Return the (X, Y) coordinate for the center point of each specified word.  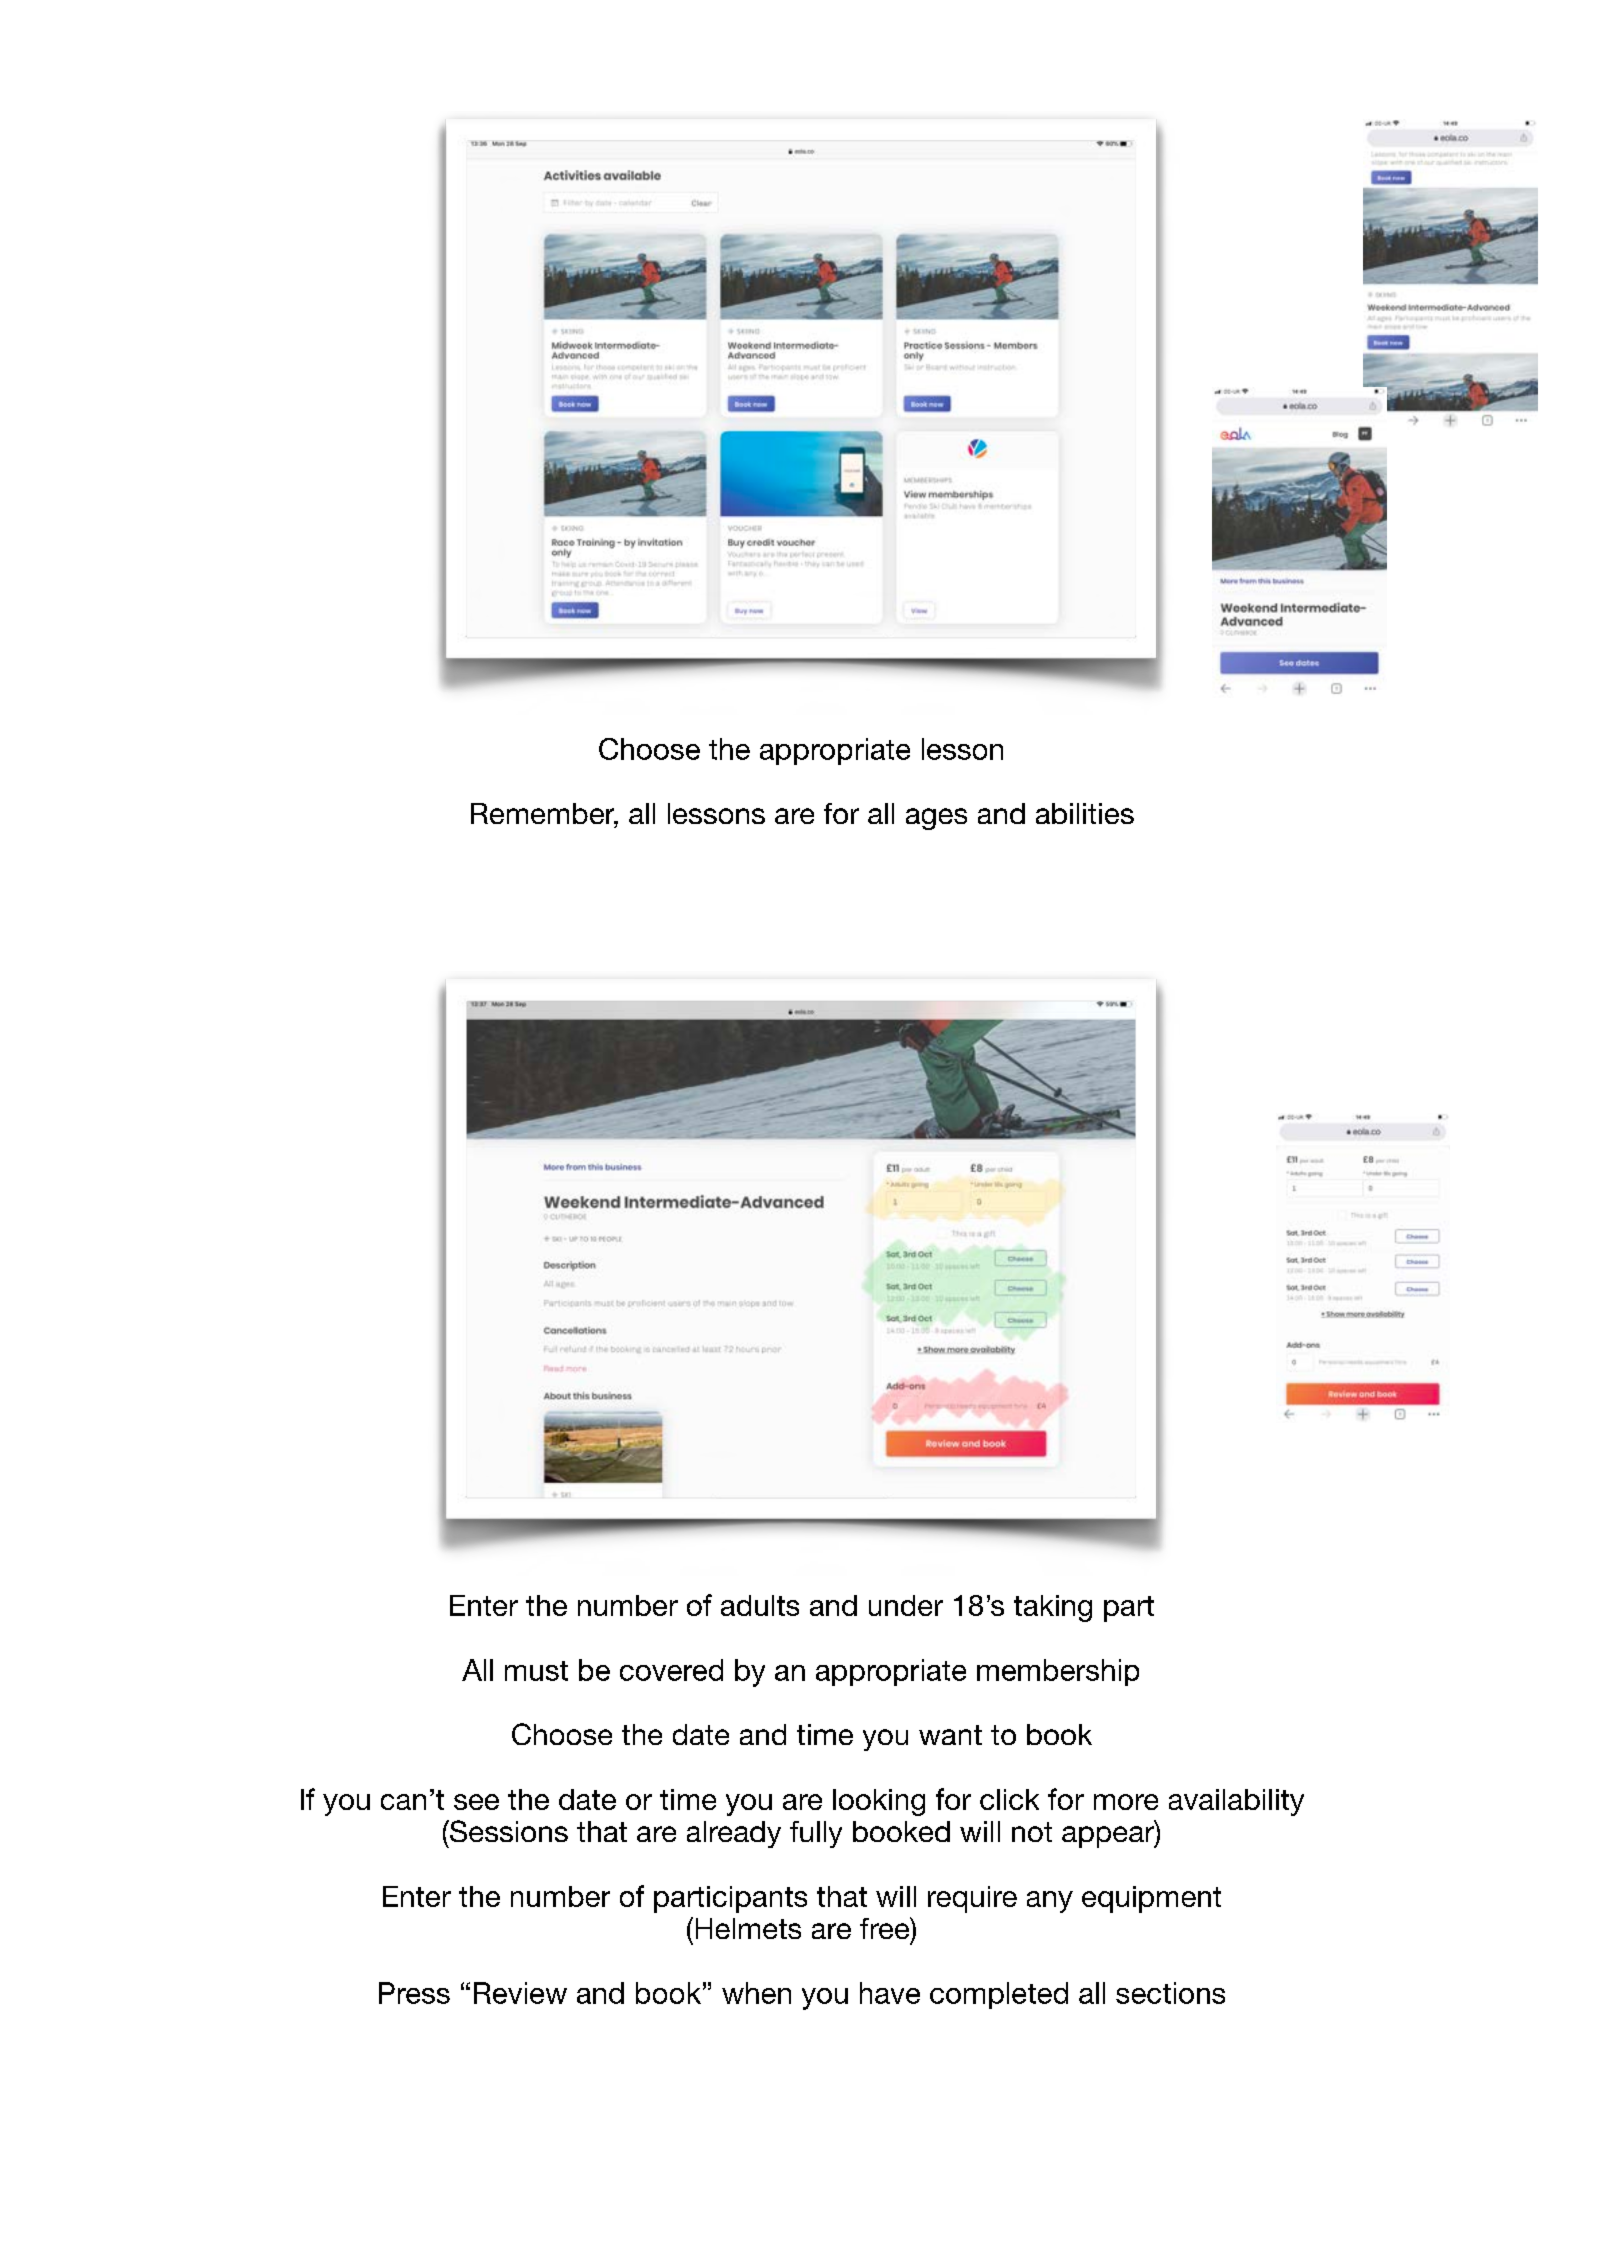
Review (520, 1993)
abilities (1085, 813)
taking (1053, 1608)
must (536, 1671)
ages (936, 819)
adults (760, 1605)
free (886, 1929)
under (906, 1605)
